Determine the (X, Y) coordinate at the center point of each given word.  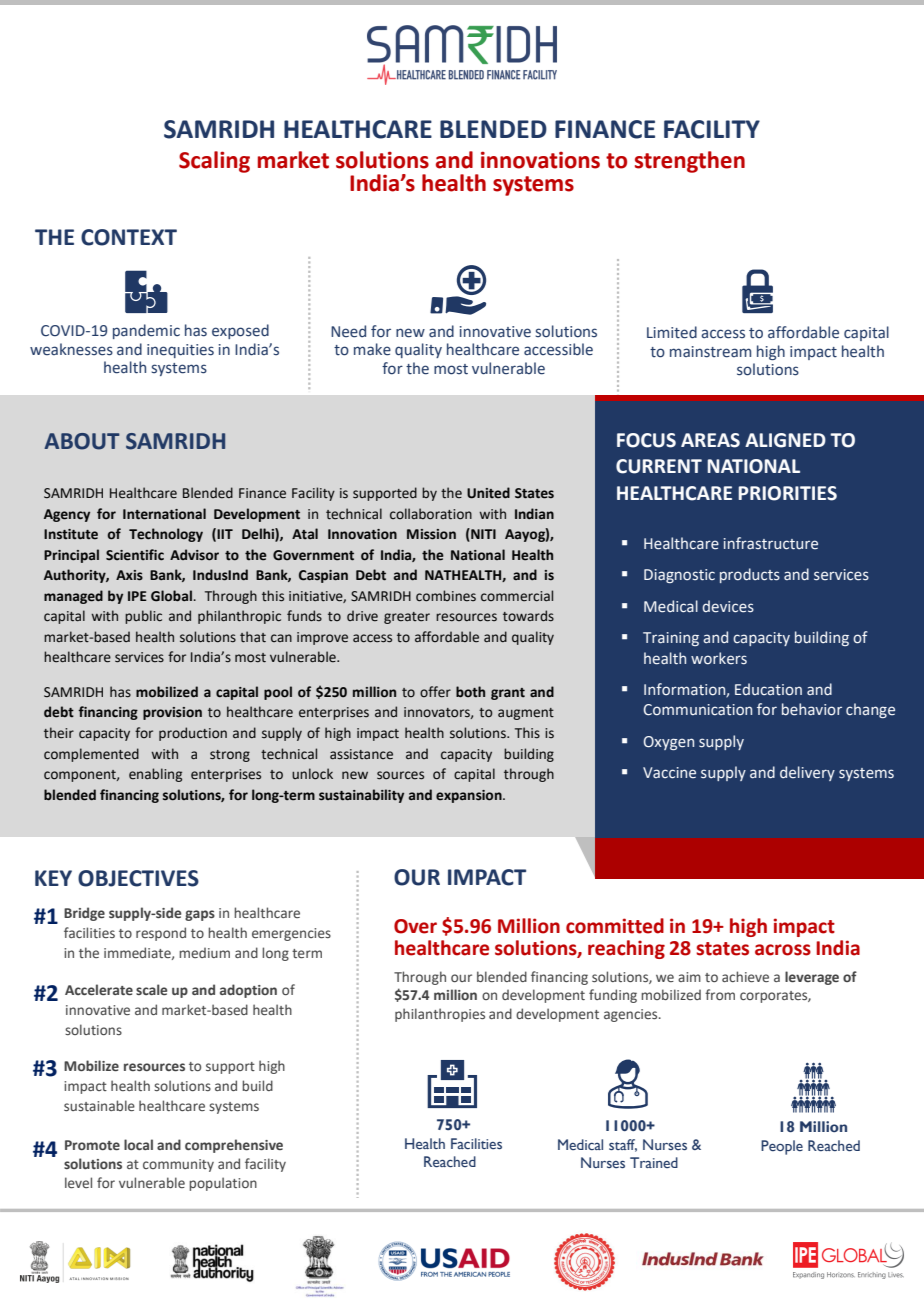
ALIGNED (785, 440)
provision (172, 713)
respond (161, 934)
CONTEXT (129, 237)
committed (615, 926)
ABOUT (82, 441)
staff (623, 1145)
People (782, 1147)
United (488, 493)
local (138, 1144)
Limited (672, 332)
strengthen (690, 162)
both (470, 692)
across (783, 950)
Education (768, 689)
